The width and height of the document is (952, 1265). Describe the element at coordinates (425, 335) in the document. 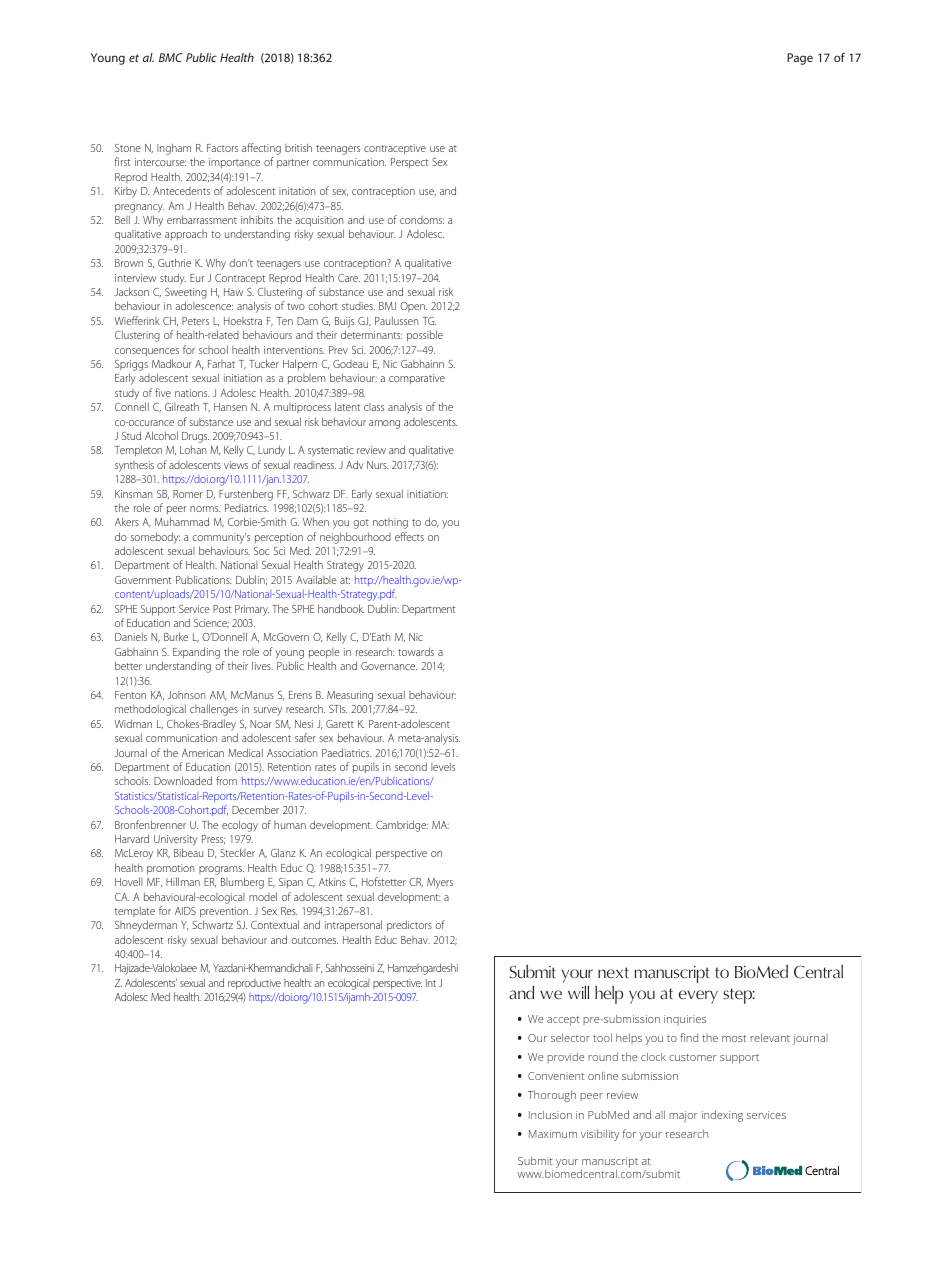

I see `possible` at that location.
